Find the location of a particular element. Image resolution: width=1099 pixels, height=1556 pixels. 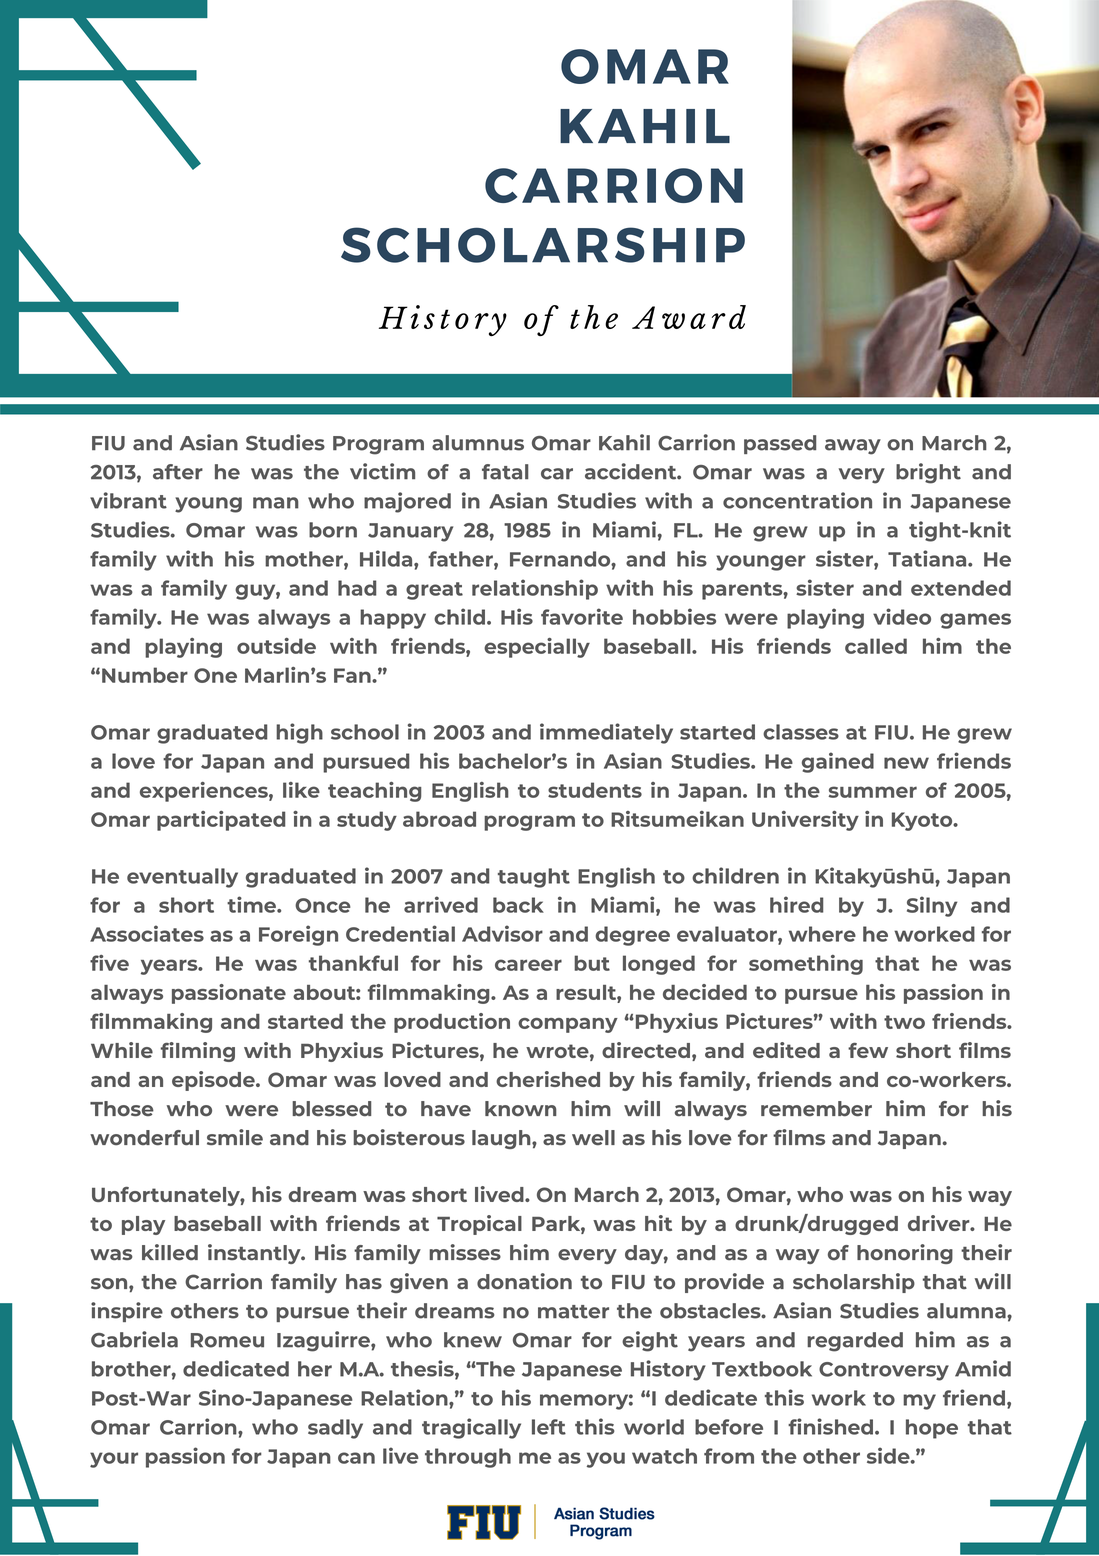

after is located at coordinates (178, 472).
